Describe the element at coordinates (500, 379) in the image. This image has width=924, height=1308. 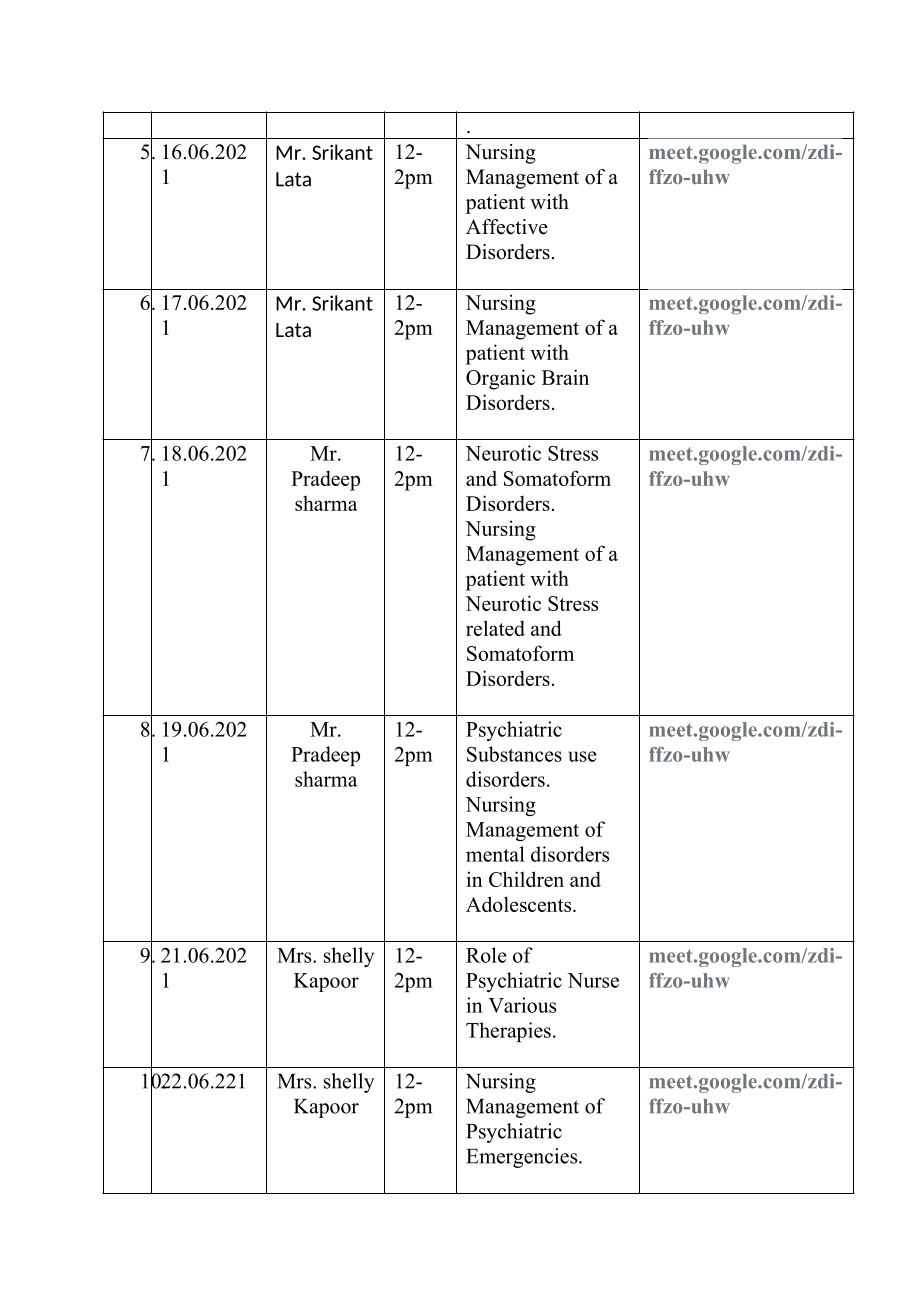
I see `Organic` at that location.
